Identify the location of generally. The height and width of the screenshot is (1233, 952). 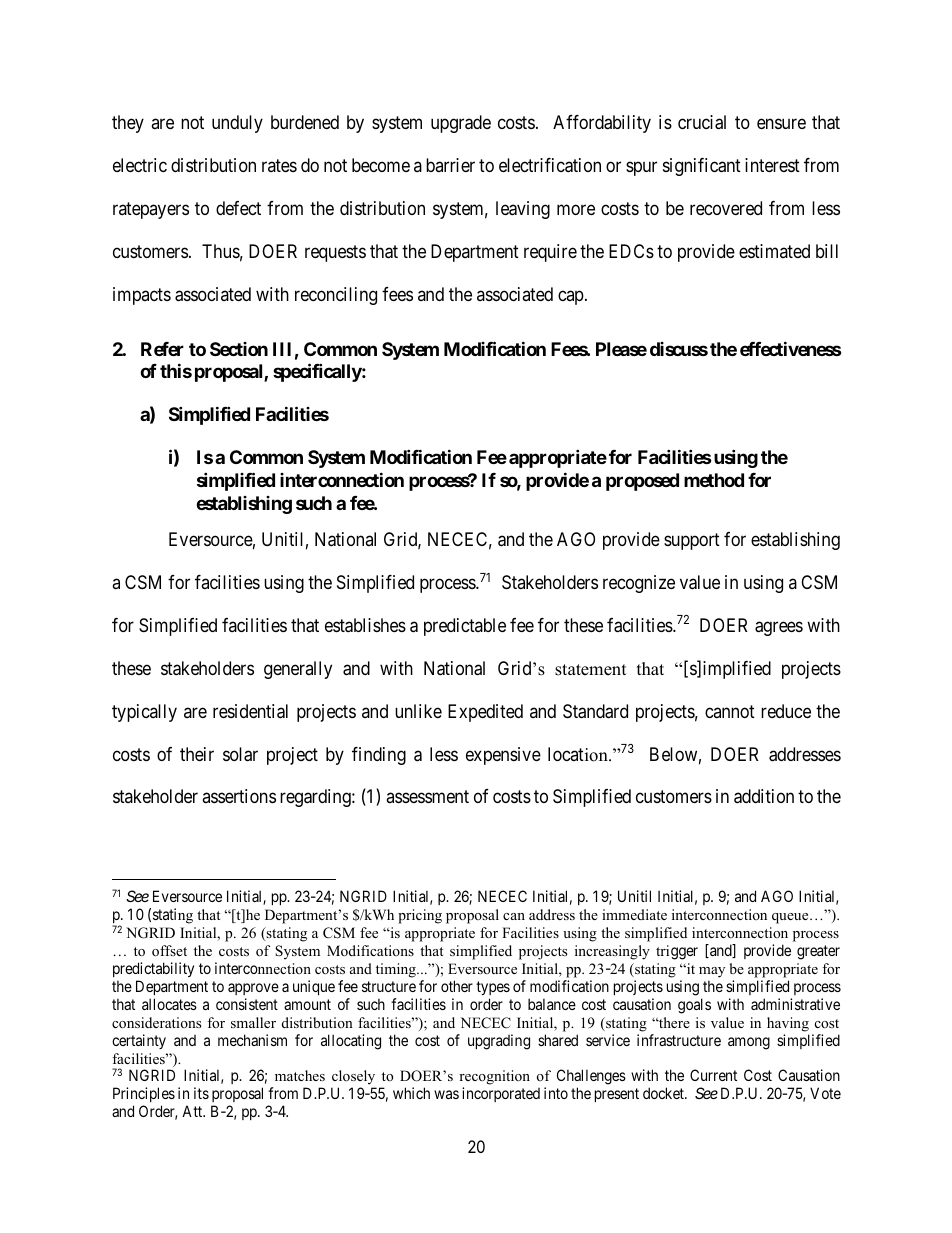
(298, 670).
